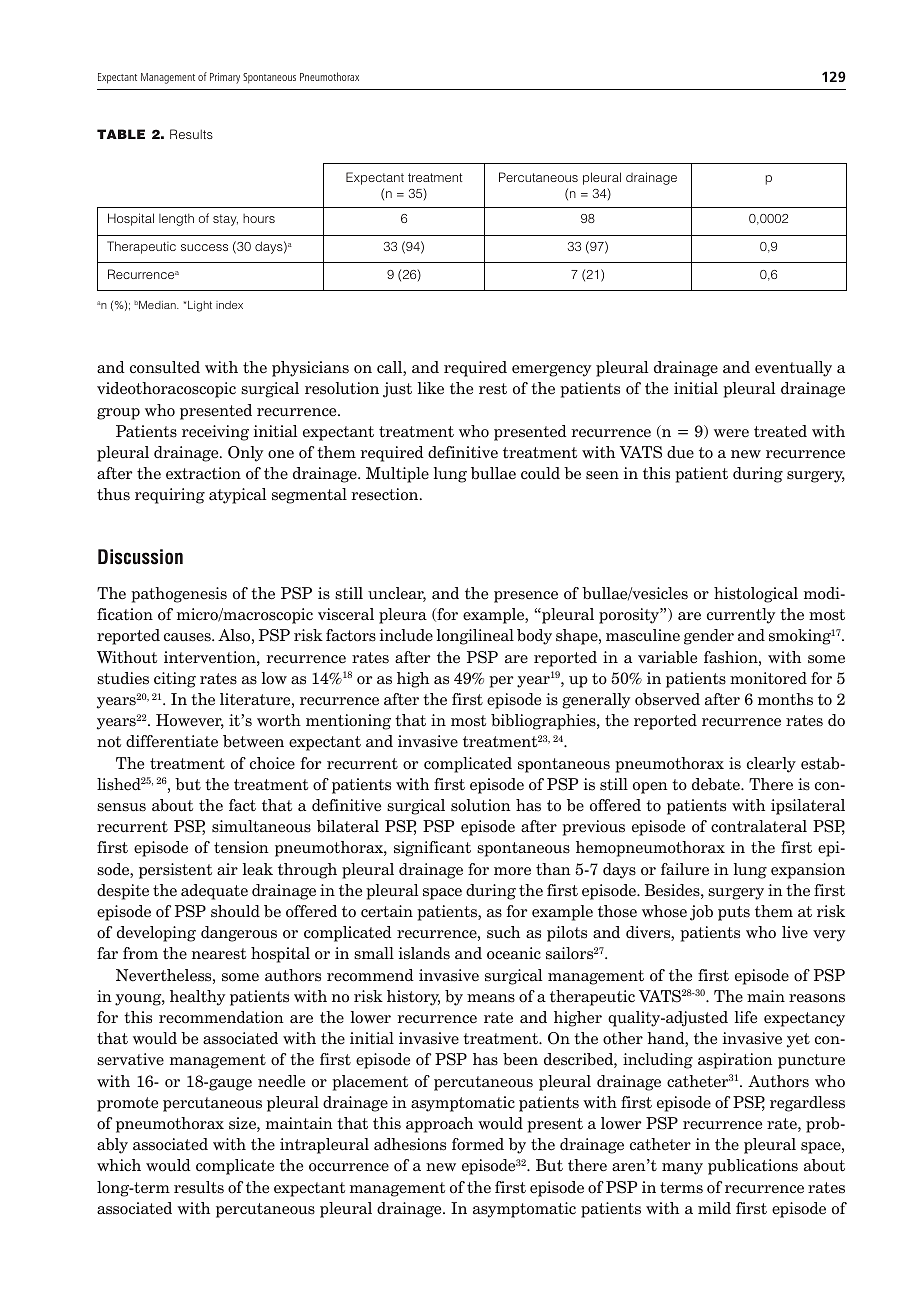 The height and width of the screenshot is (1294, 924). Describe the element at coordinates (793, 369) in the screenshot. I see `eventually` at that location.
